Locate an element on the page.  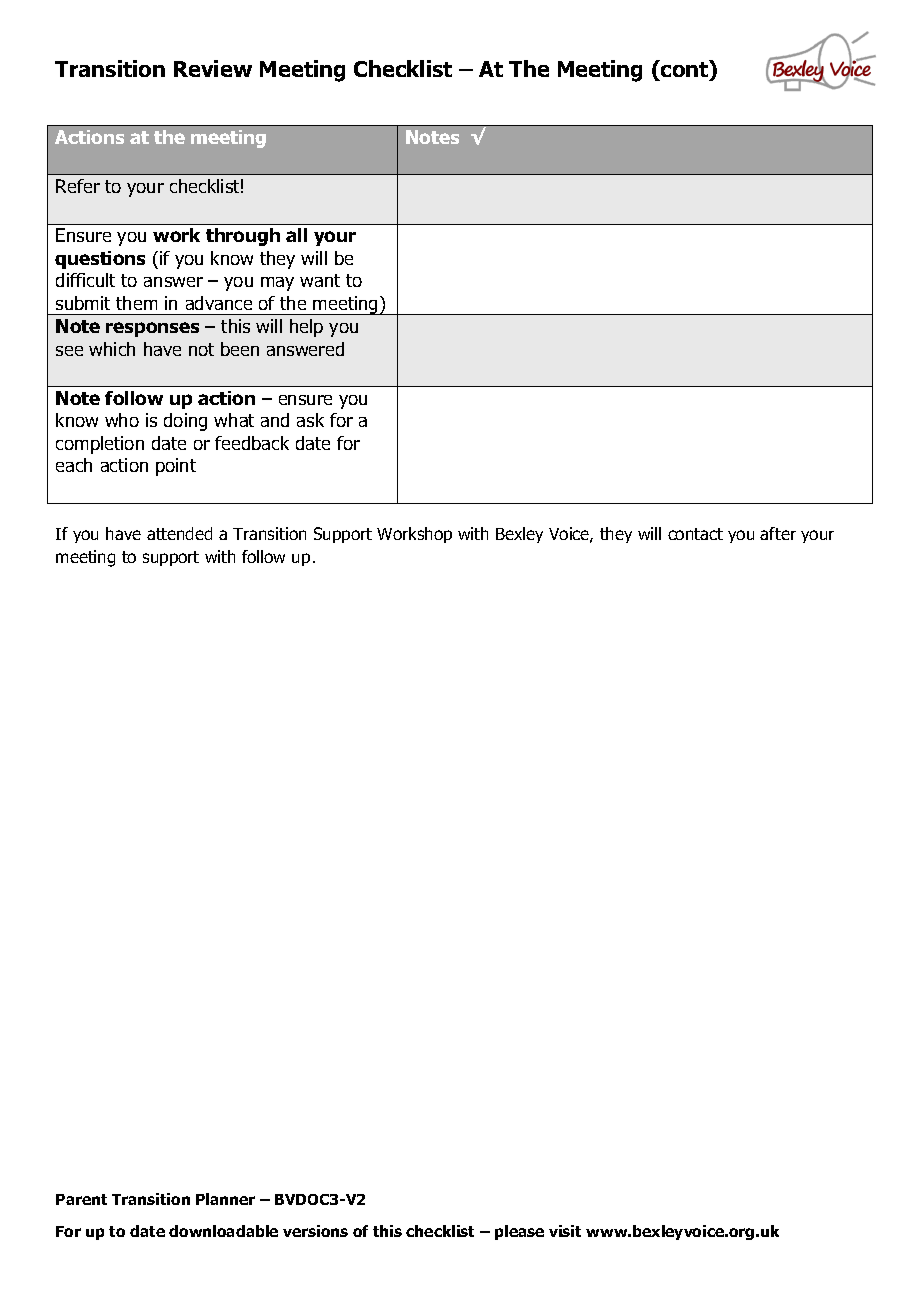
versions is located at coordinates (315, 1231).
